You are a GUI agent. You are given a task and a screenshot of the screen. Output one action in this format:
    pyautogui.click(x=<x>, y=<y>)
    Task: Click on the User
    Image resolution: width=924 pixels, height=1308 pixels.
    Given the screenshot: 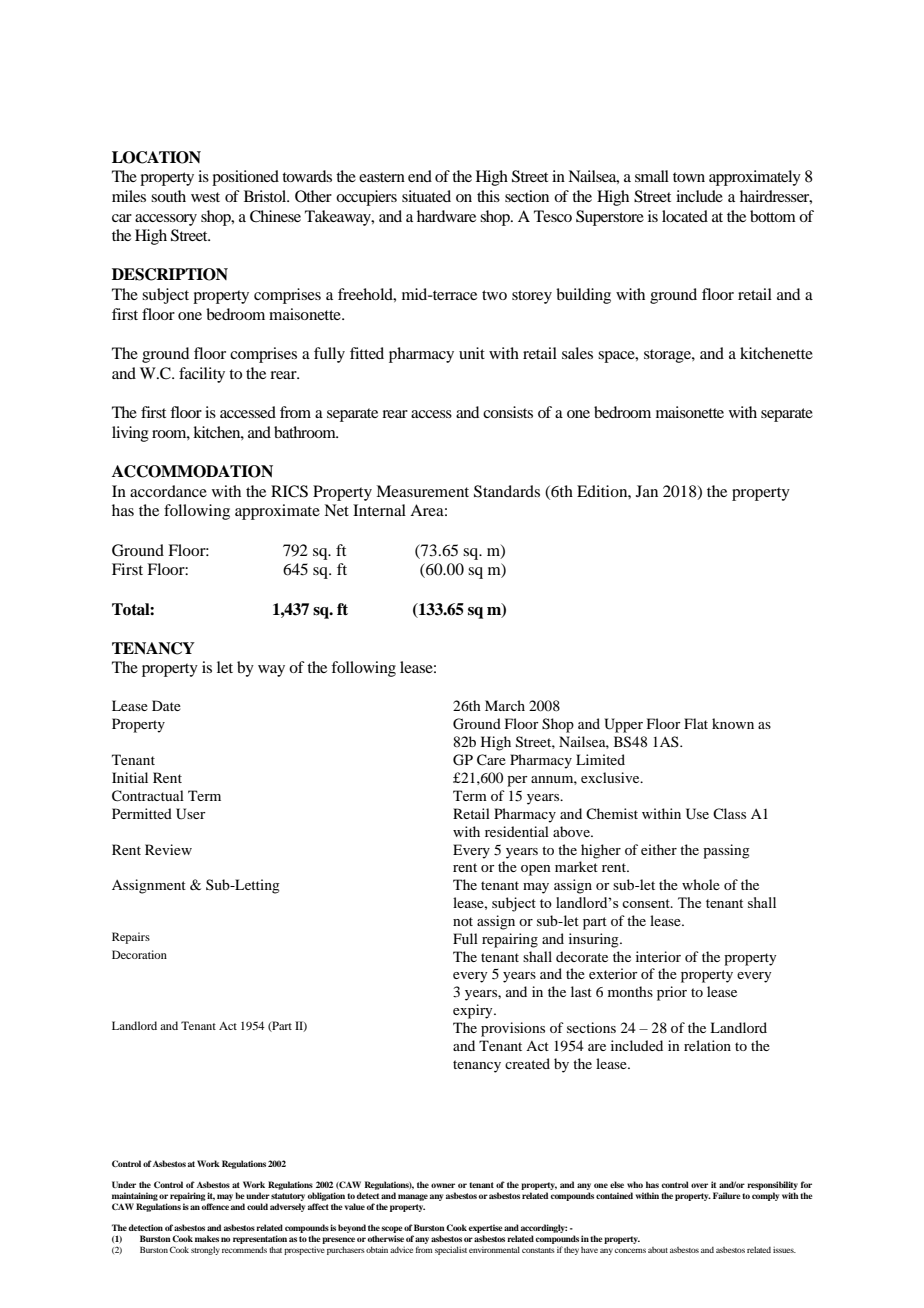 What is the action you would take?
    pyautogui.click(x=191, y=814)
